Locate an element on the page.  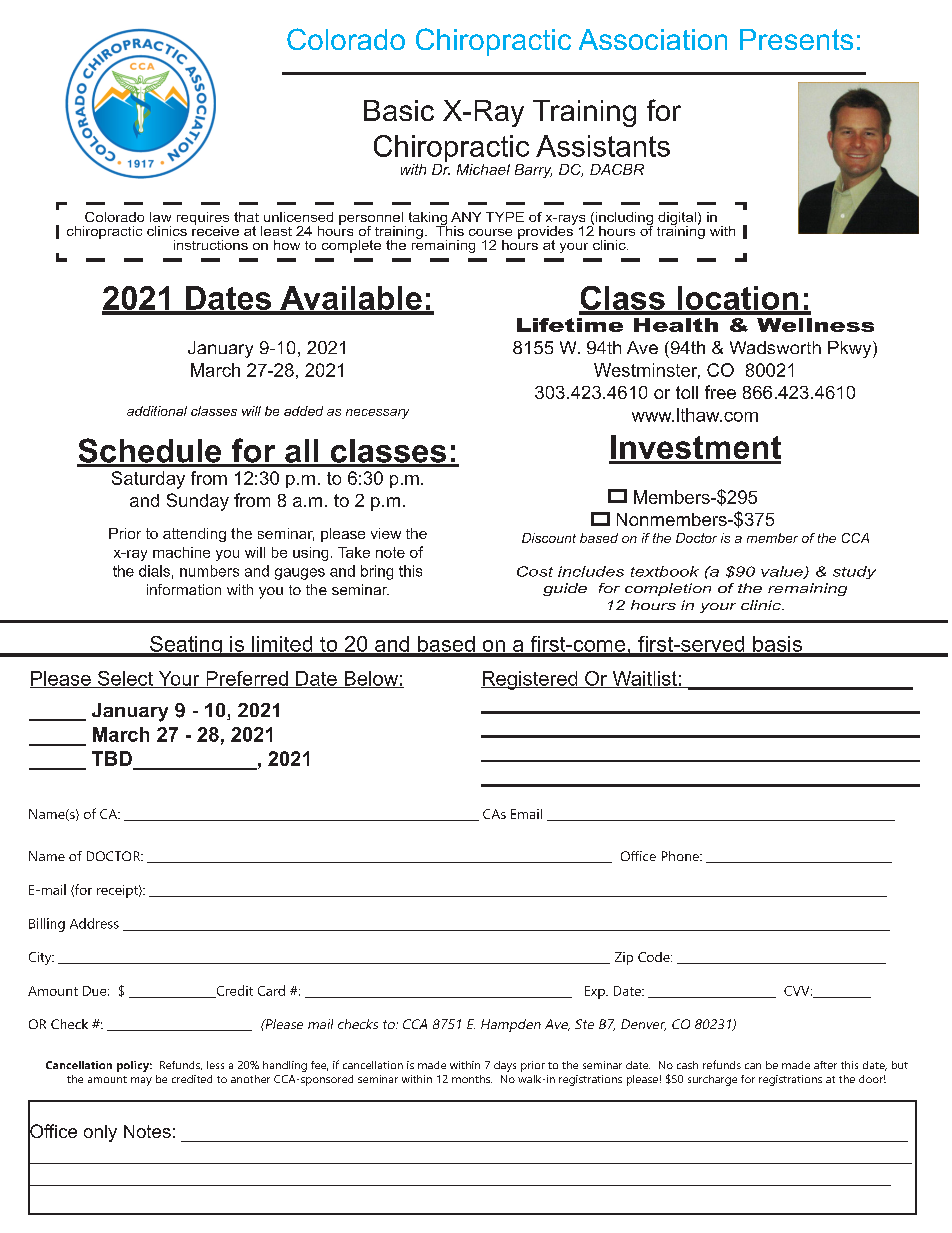
may is located at coordinates (141, 1081).
